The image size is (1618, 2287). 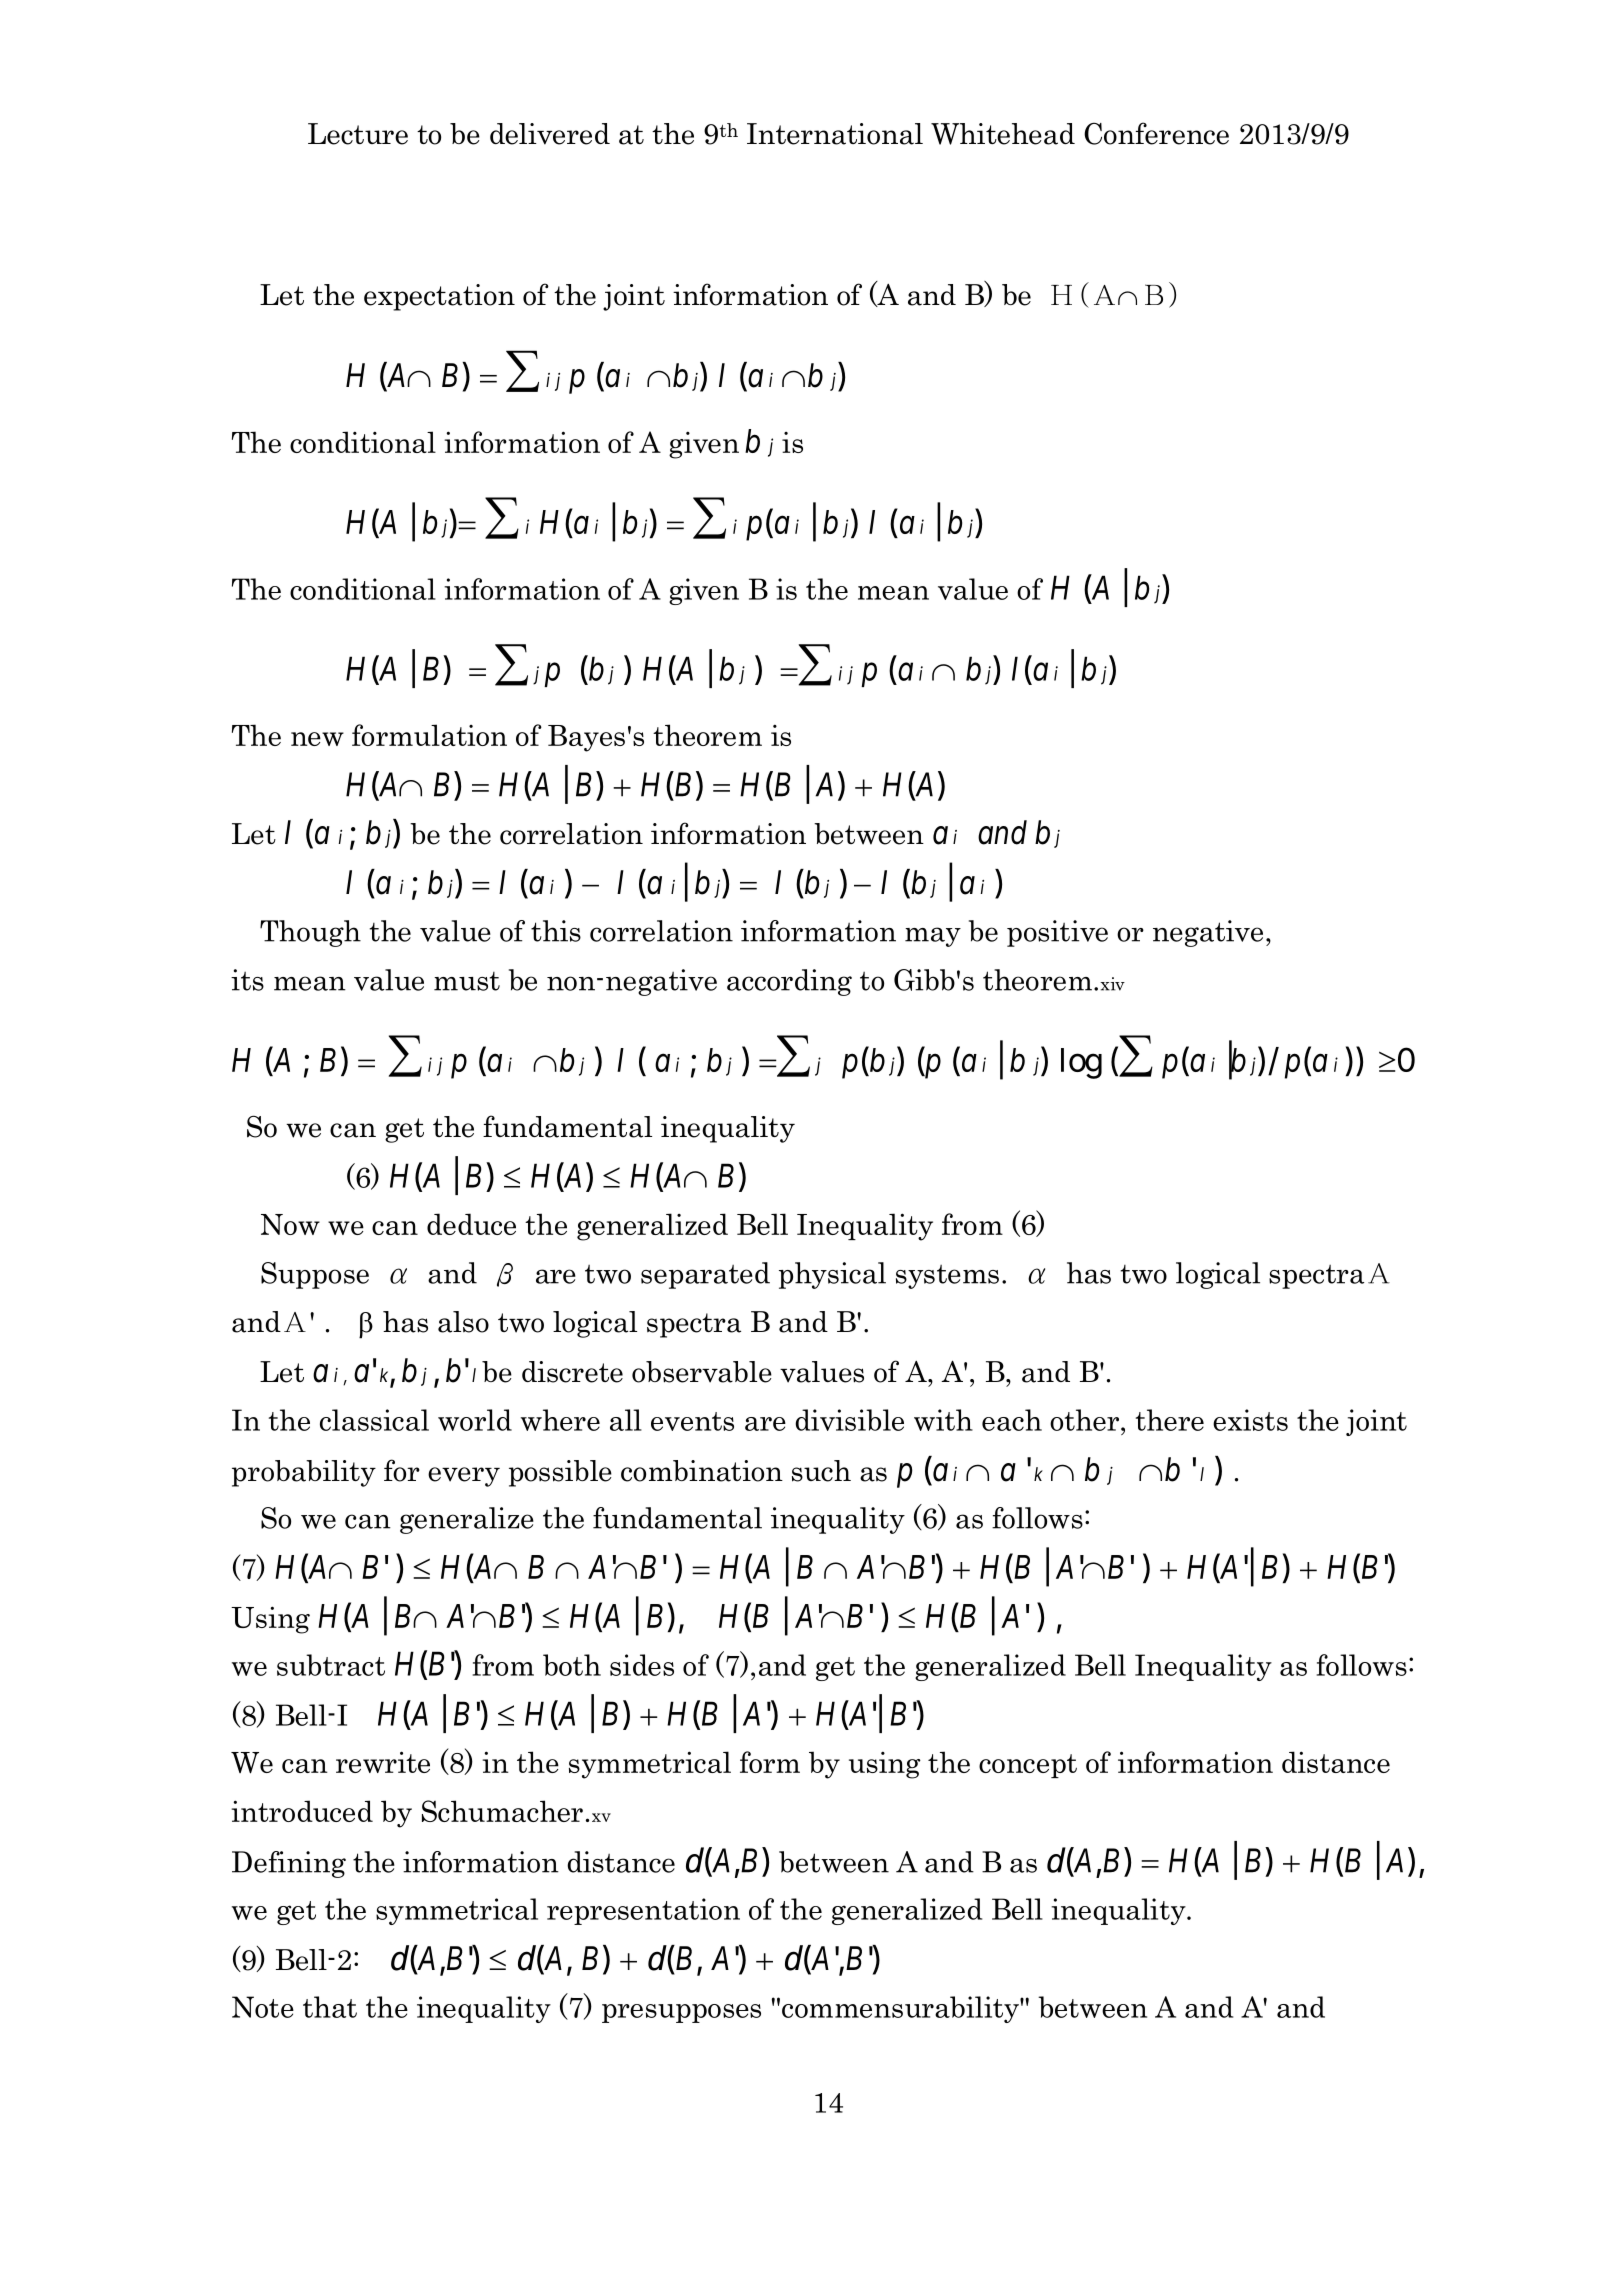 What do you see at coordinates (702, 1471) in the image?
I see `combination` at bounding box center [702, 1471].
